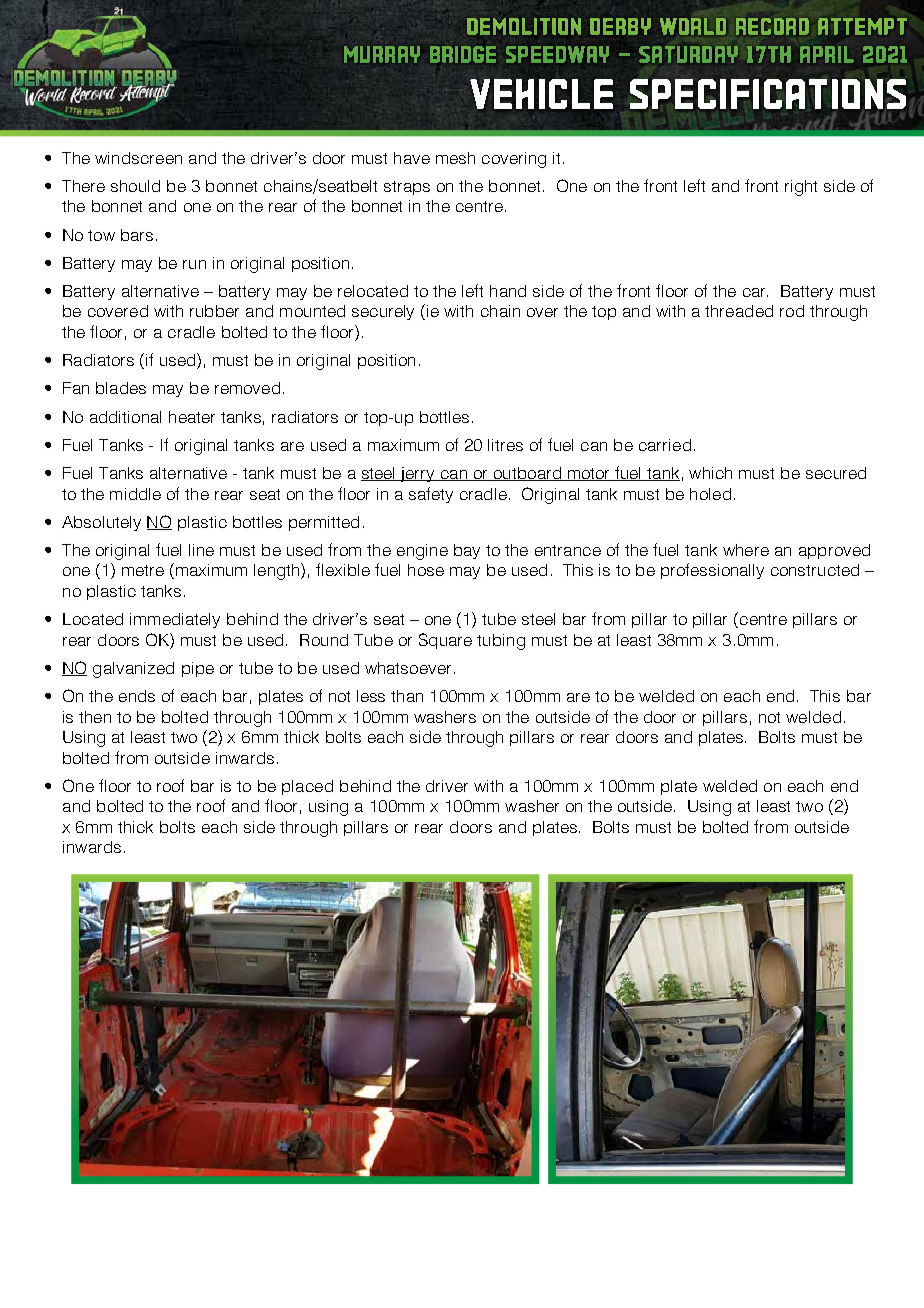  Describe the element at coordinates (192, 417) in the screenshot. I see `heater` at that location.
